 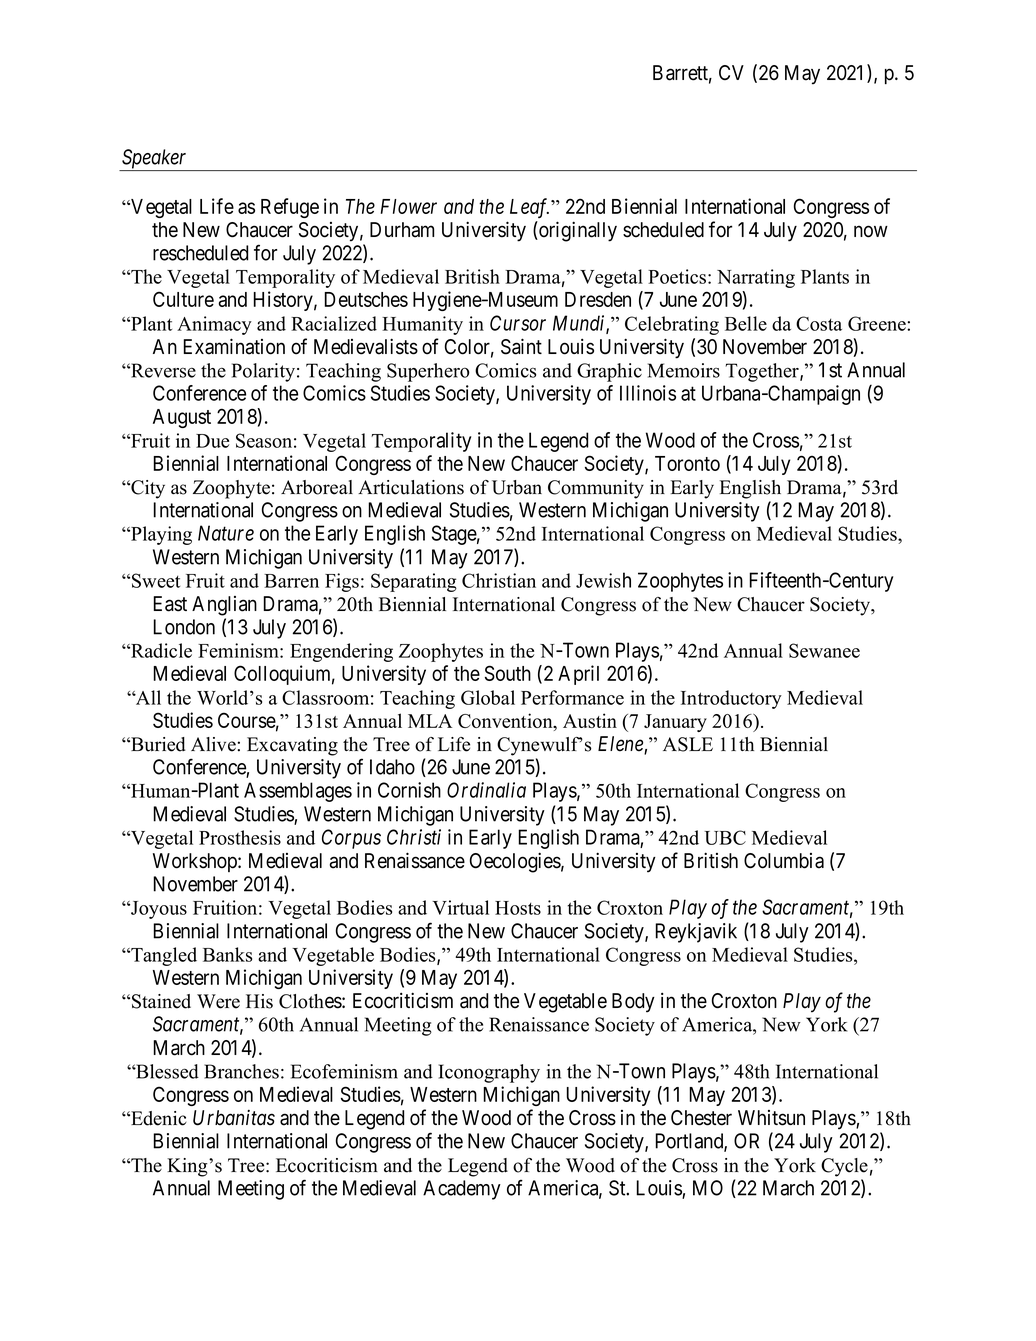 I want to click on Hosts, so click(x=518, y=908).
